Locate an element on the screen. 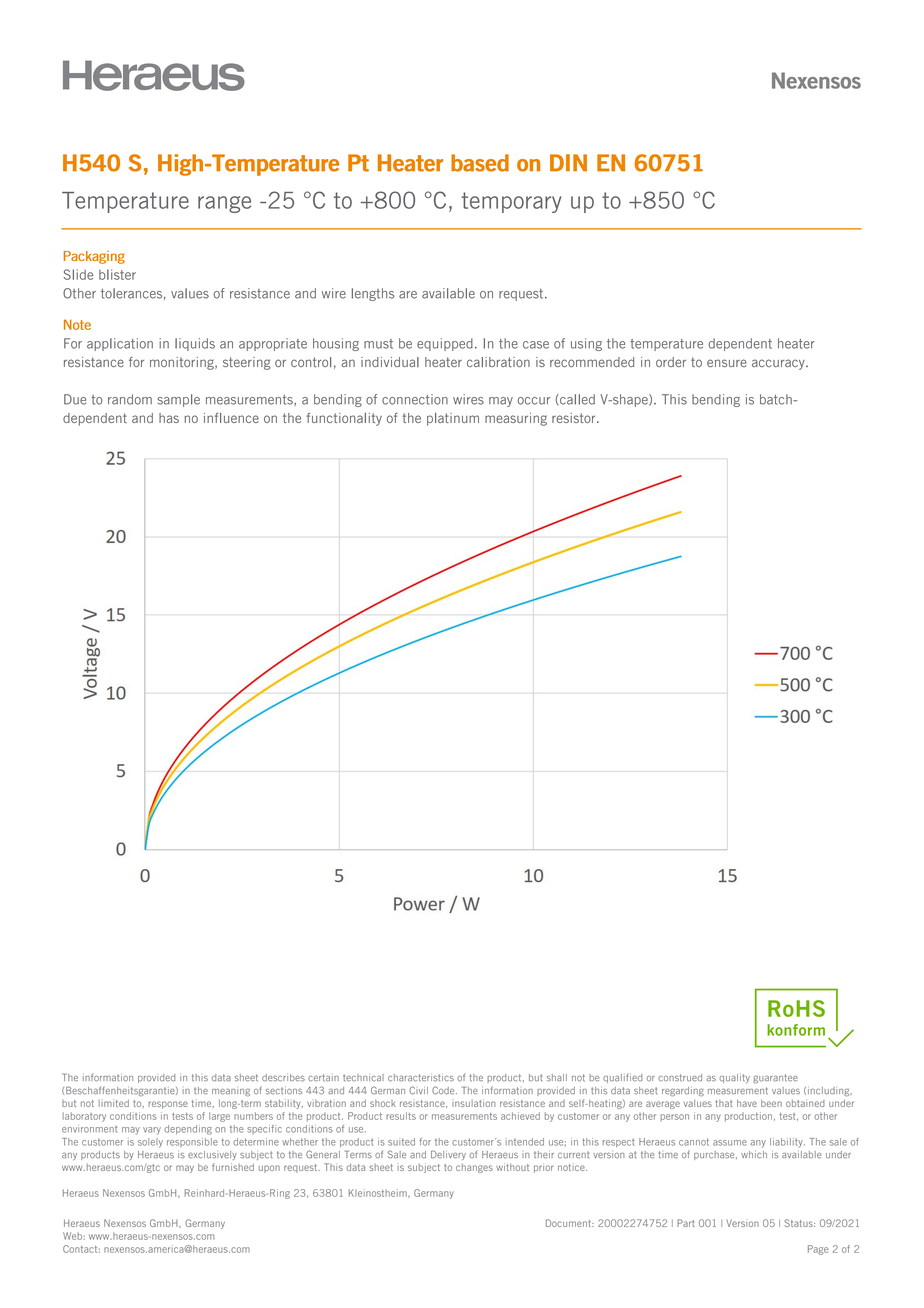 The height and width of the screenshot is (1308, 924). range is located at coordinates (224, 204).
